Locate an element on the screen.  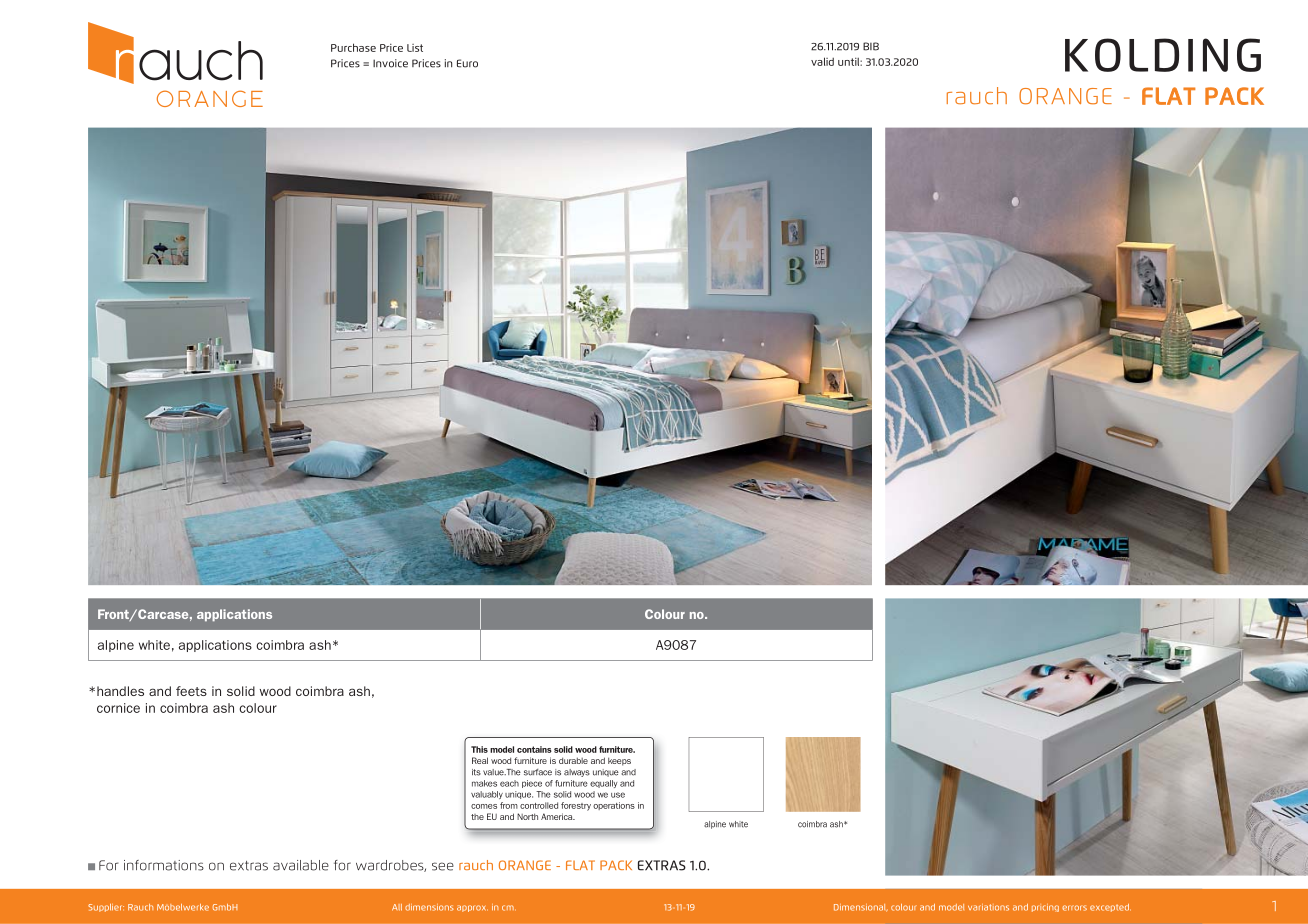
feets is located at coordinates (191, 691).
